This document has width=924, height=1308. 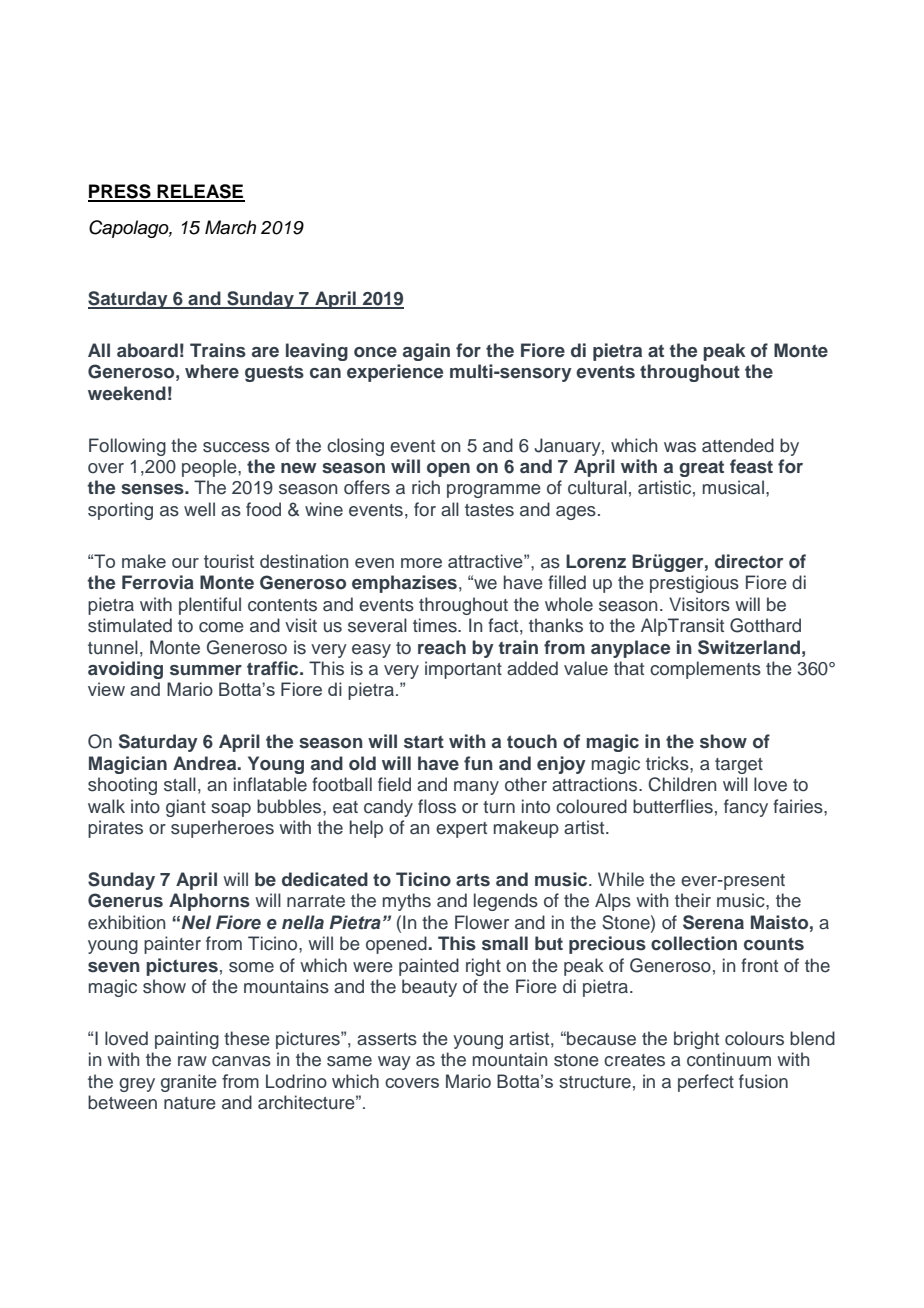 I want to click on raw, so click(x=192, y=1061).
